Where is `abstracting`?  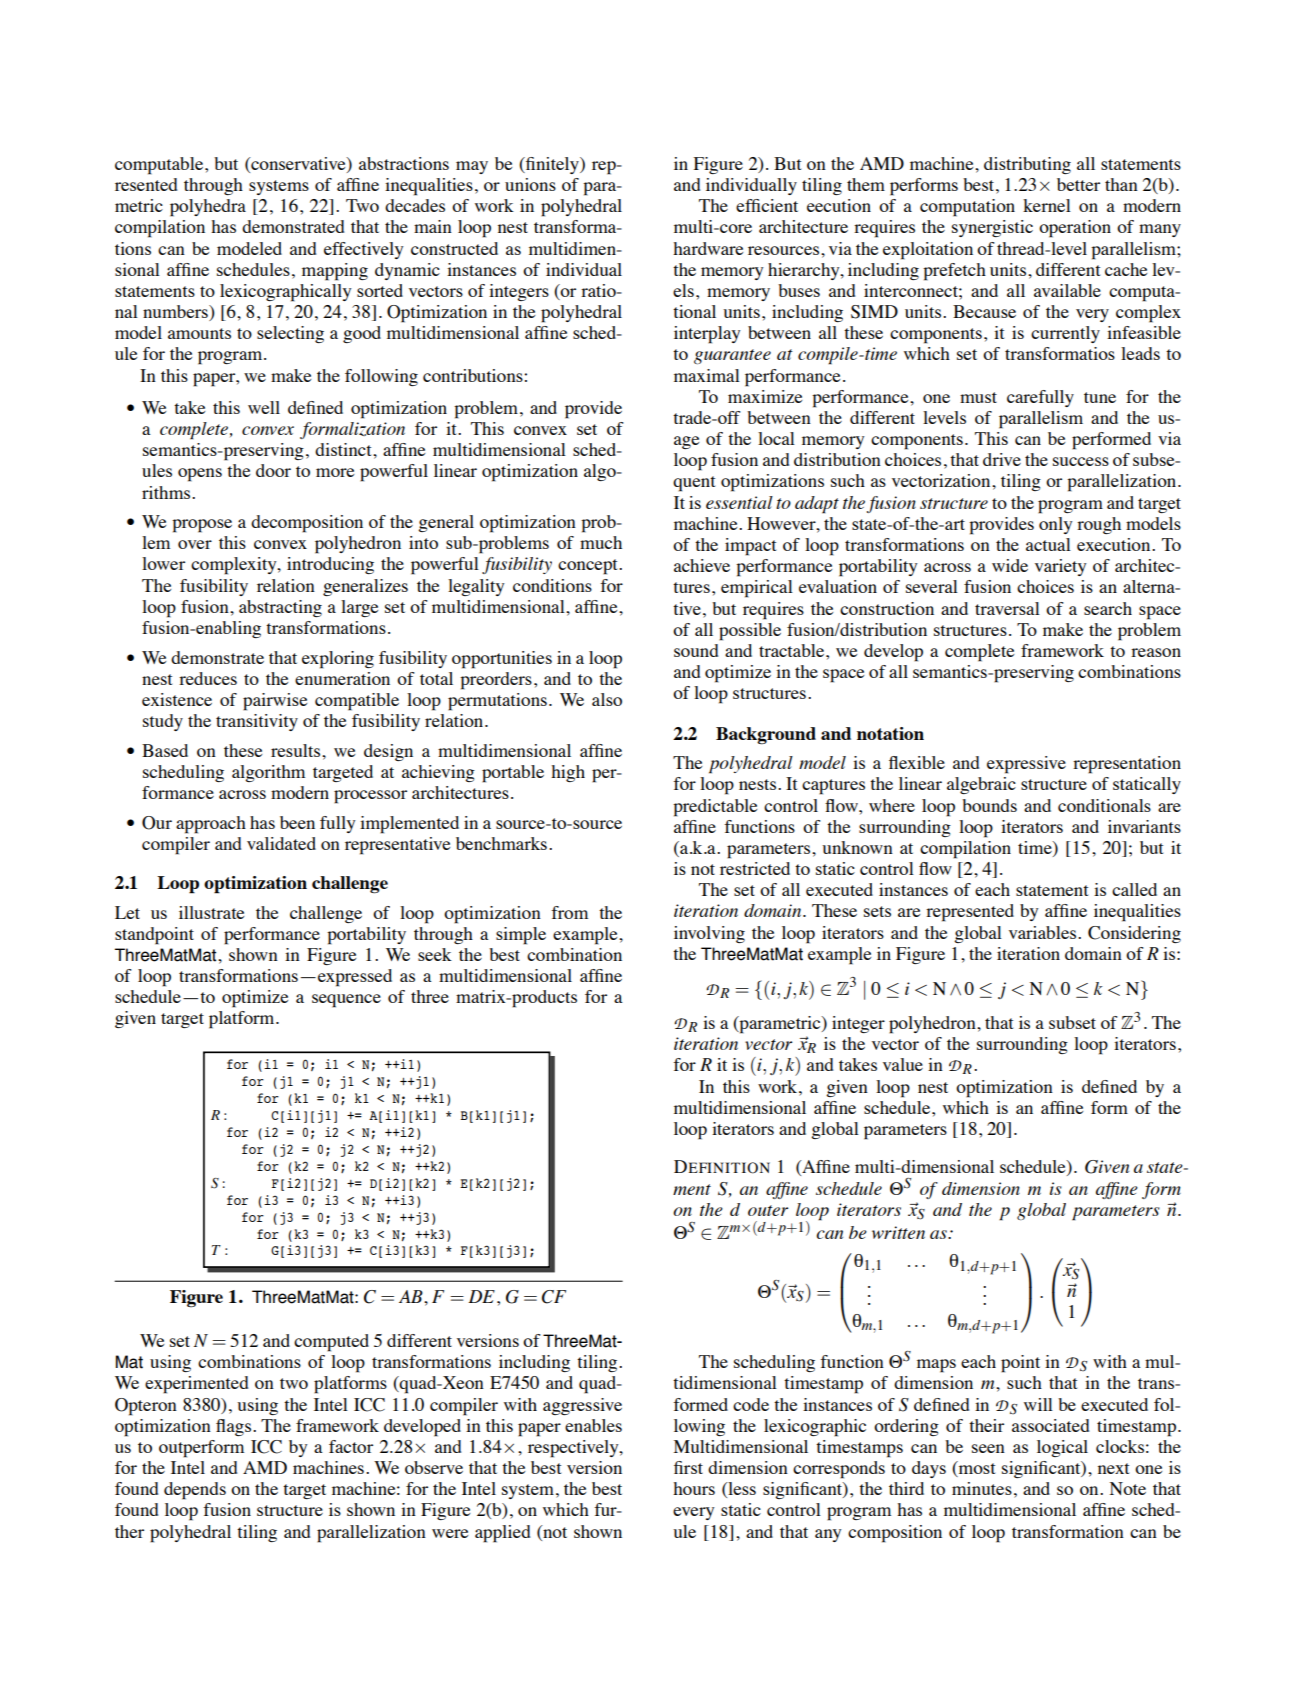
abstracting is located at coordinates (280, 608).
